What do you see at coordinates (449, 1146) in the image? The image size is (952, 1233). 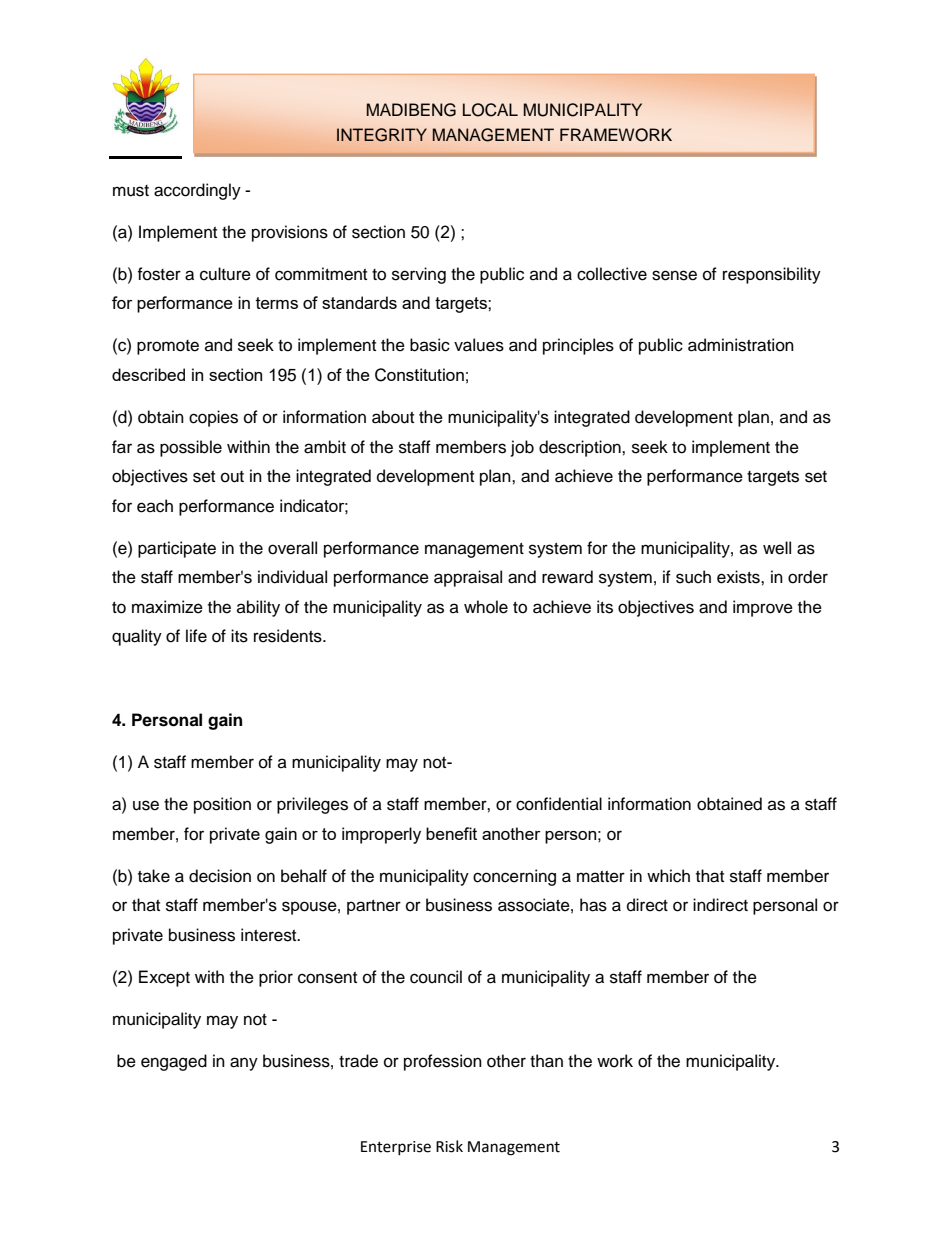 I see `Risk` at bounding box center [449, 1146].
